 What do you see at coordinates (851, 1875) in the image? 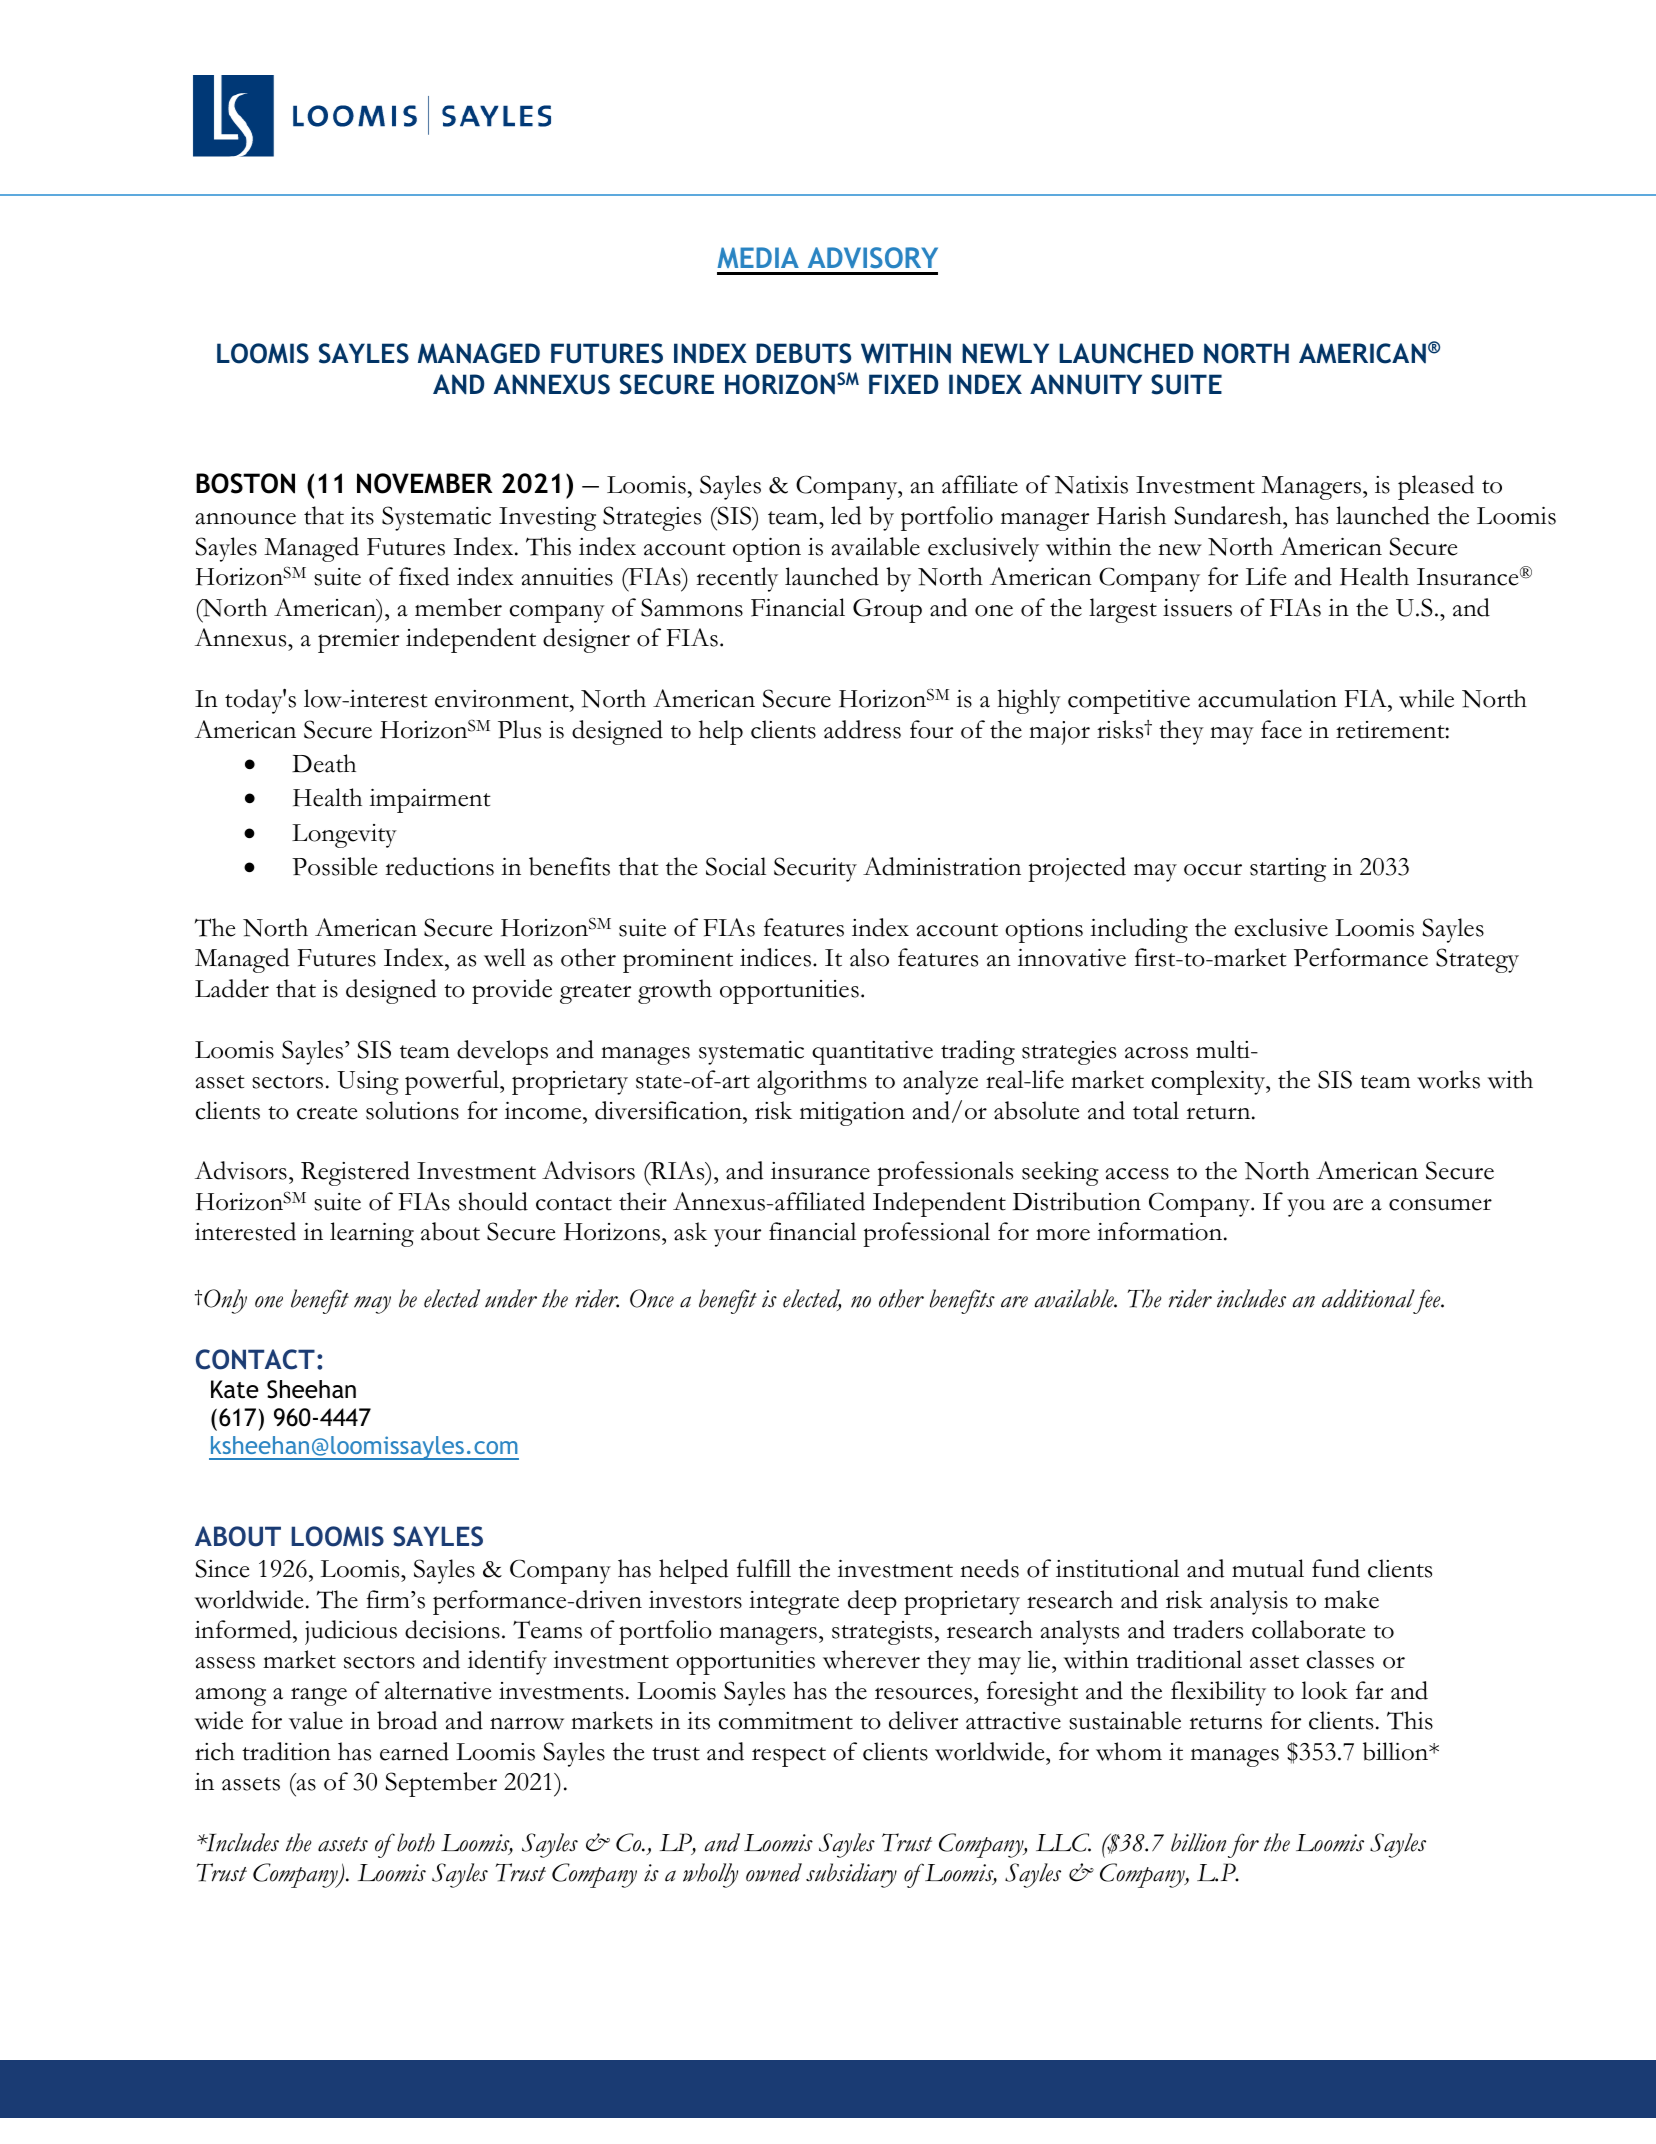
I see `subsidiary` at bounding box center [851, 1875].
